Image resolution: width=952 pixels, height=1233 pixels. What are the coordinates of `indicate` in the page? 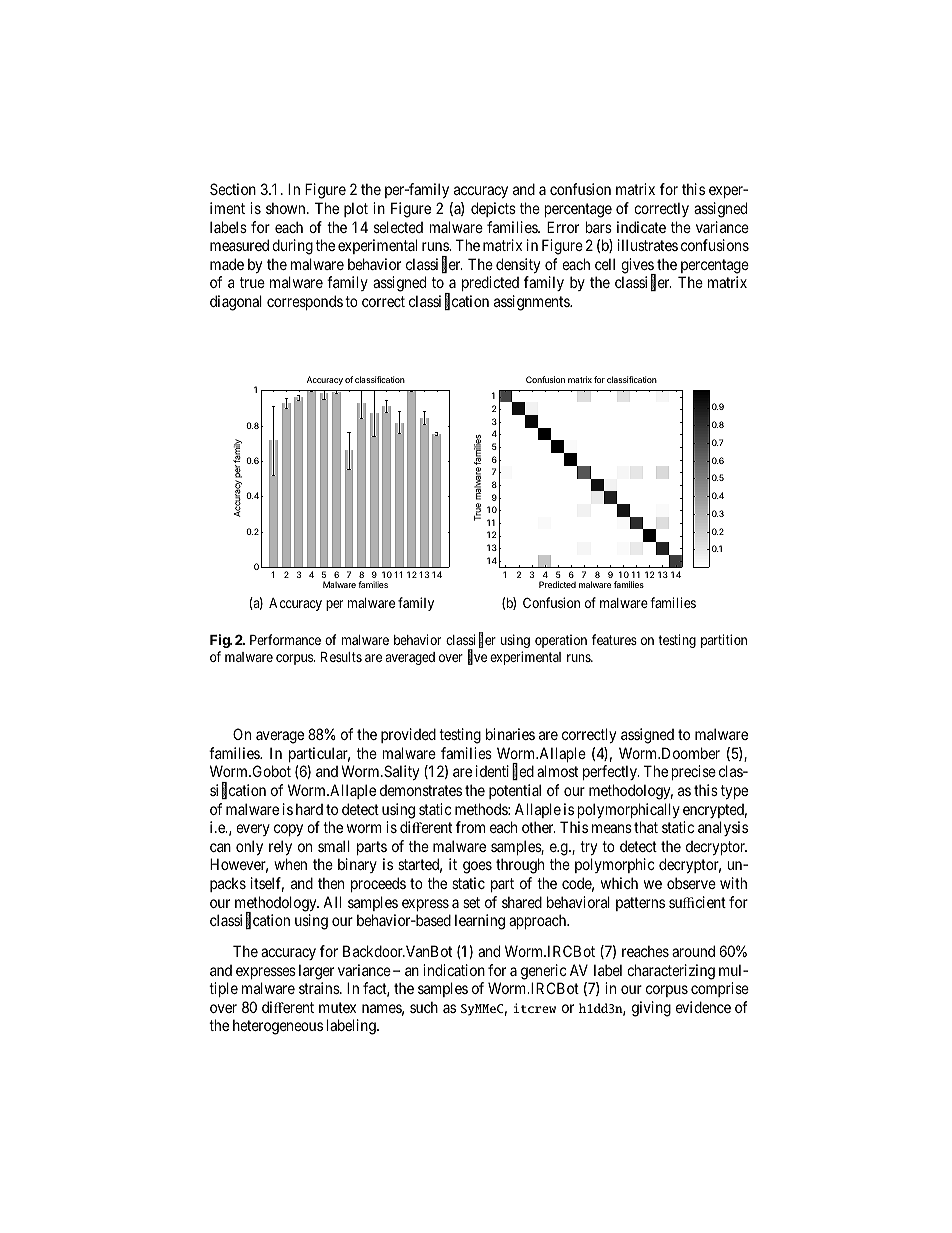 It's located at (641, 227).
